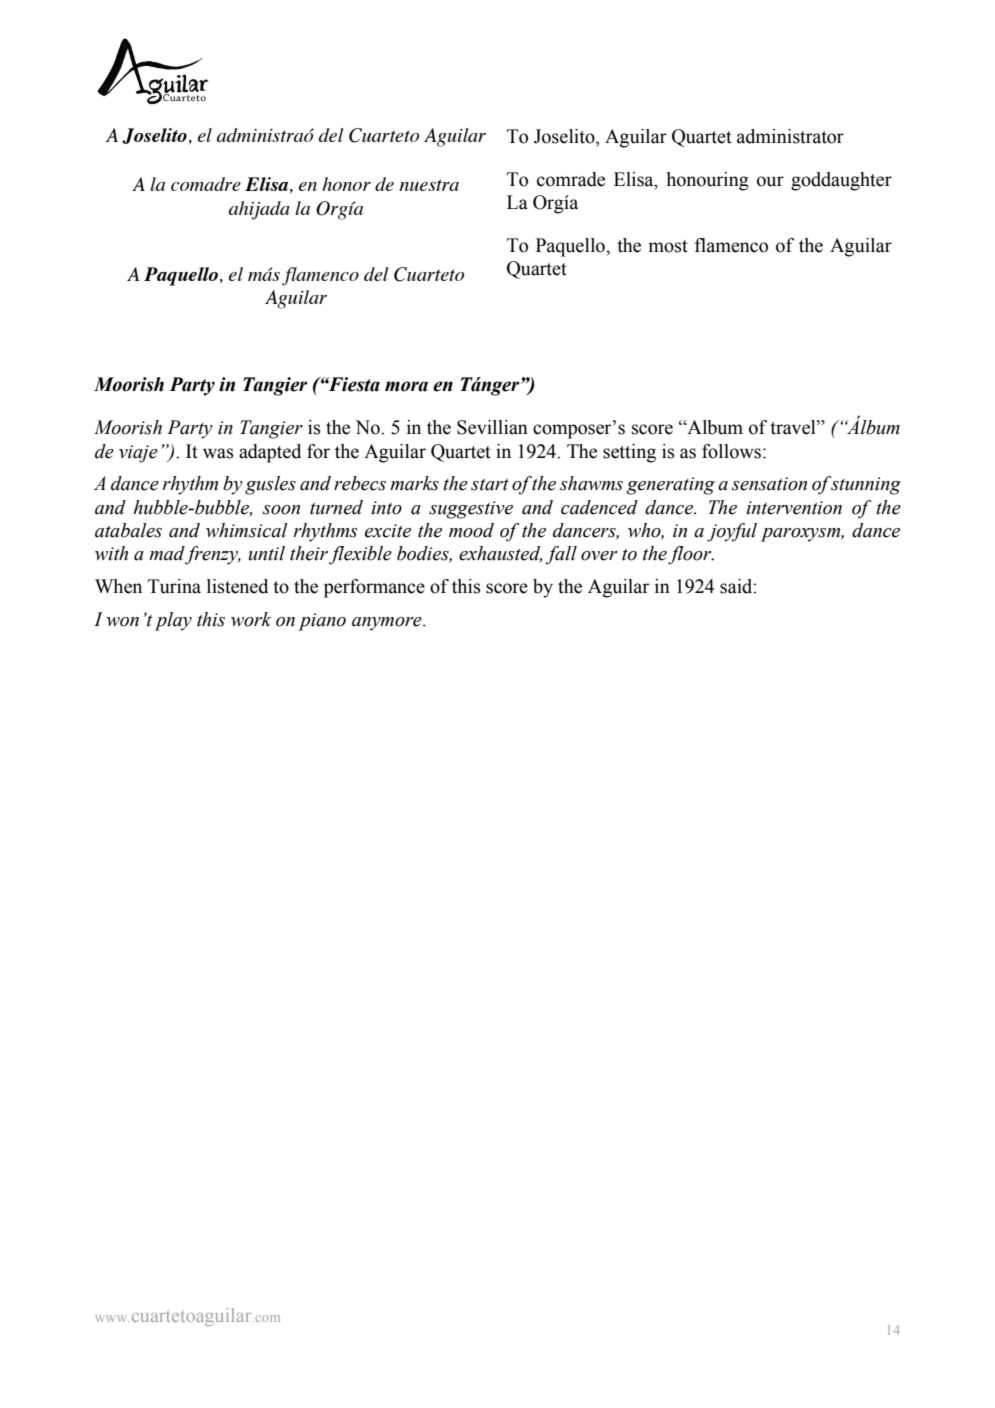  I want to click on honor, so click(346, 184).
